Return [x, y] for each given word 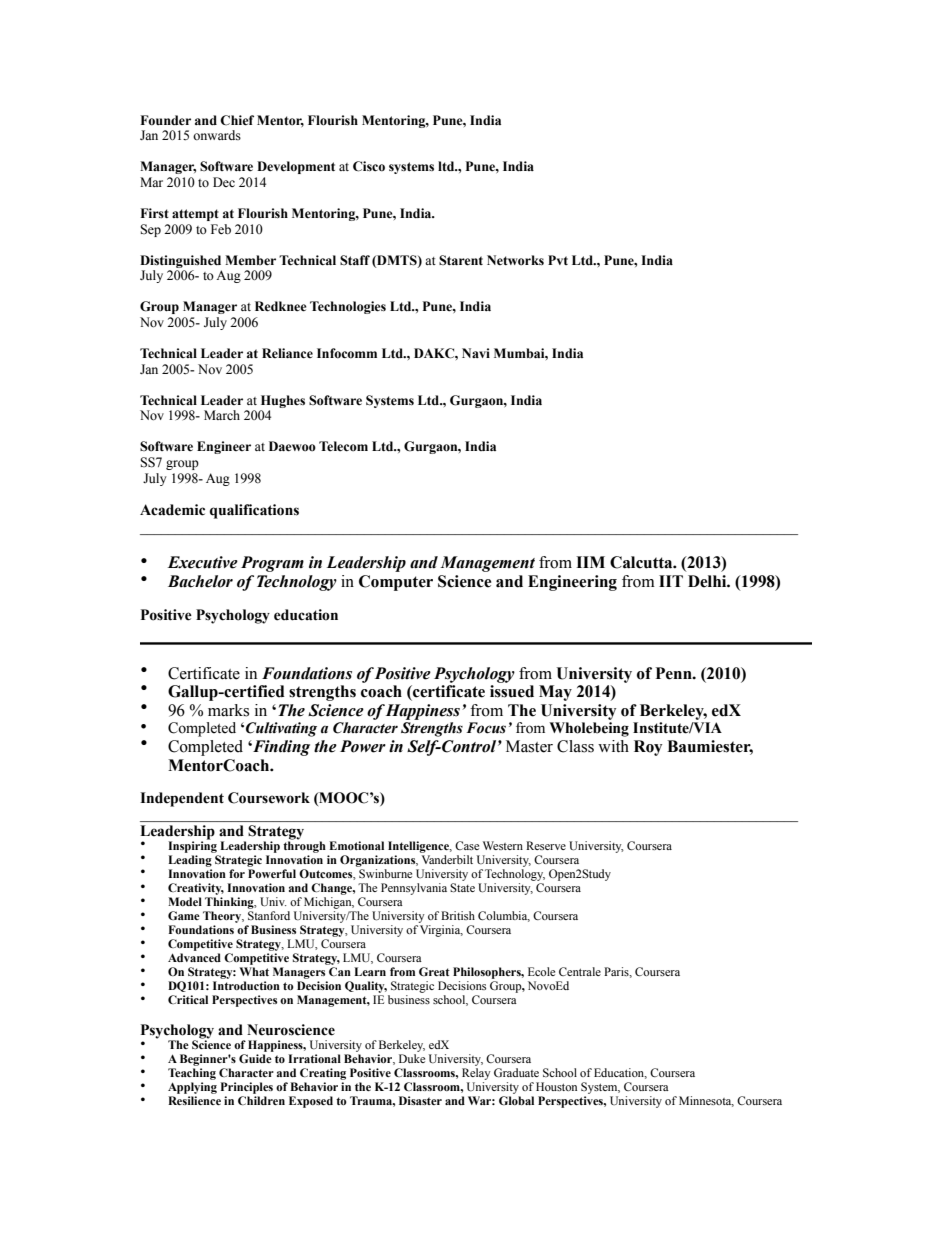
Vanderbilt [447, 859]
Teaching [192, 1074]
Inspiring [192, 846]
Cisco [369, 166]
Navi [476, 353]
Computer [396, 583]
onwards [217, 135]
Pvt [558, 260]
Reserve [546, 845]
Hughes [283, 401]
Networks [515, 260]
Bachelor [200, 581]
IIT [671, 581]
